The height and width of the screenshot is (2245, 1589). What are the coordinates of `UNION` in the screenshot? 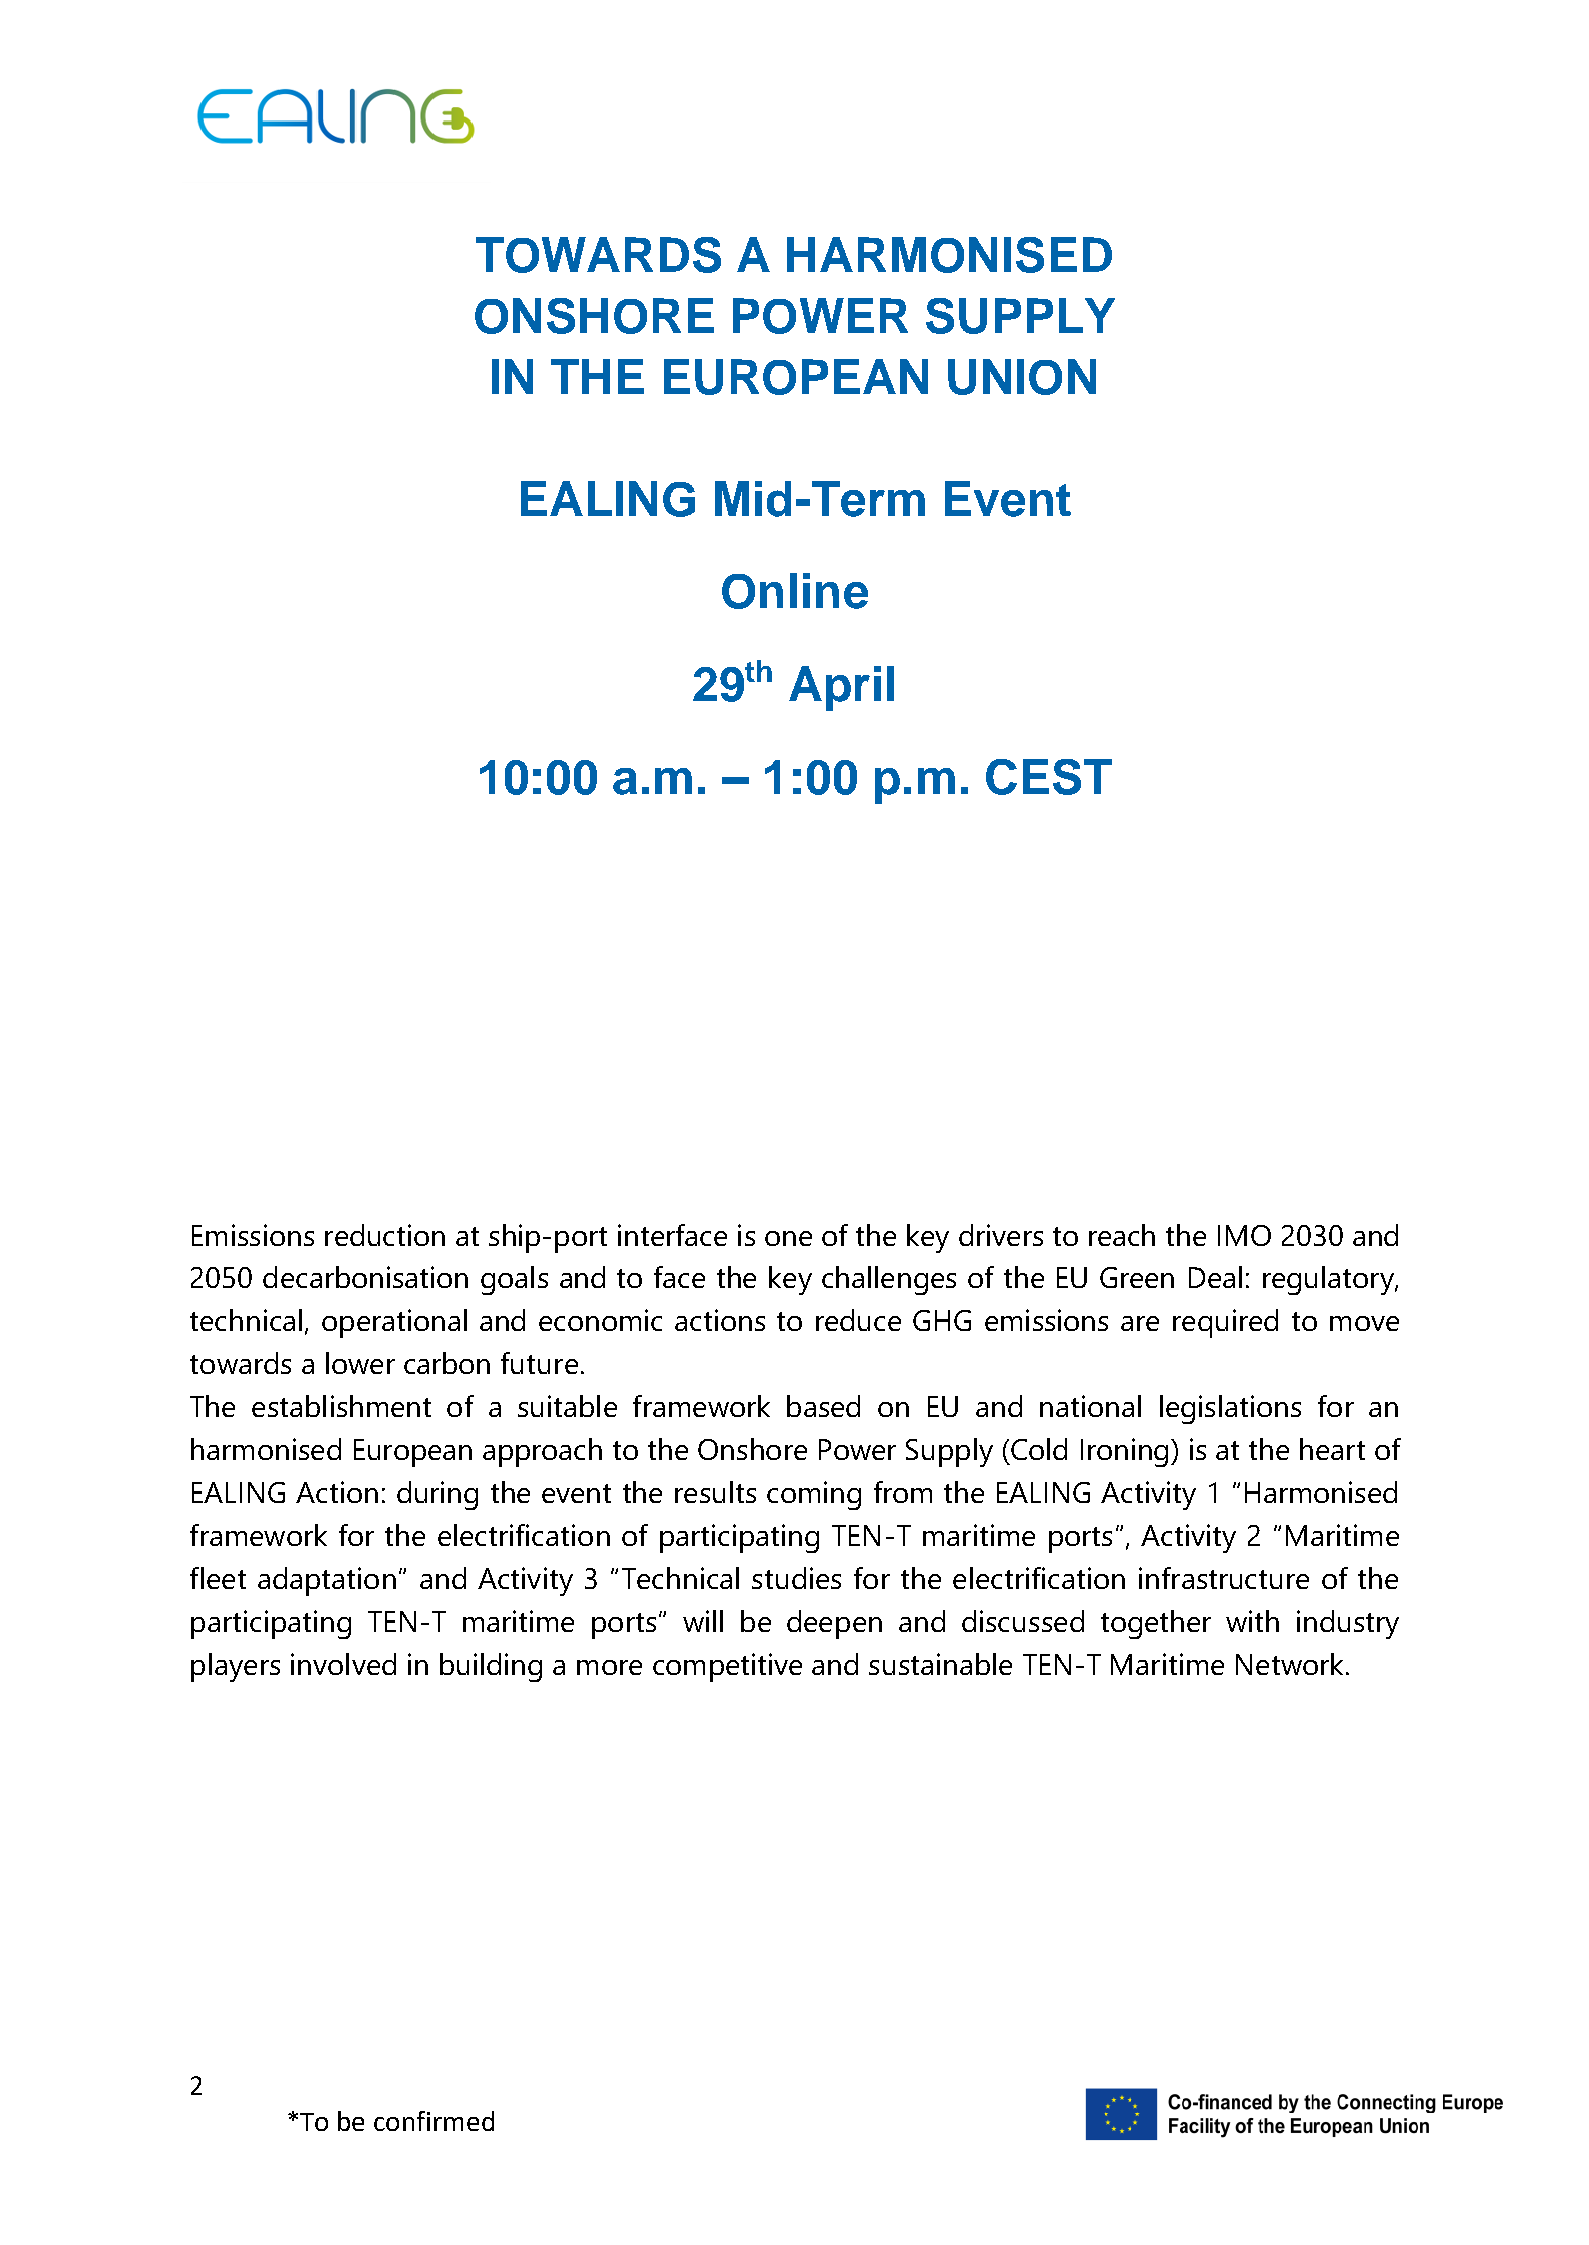 It's located at (1022, 377).
